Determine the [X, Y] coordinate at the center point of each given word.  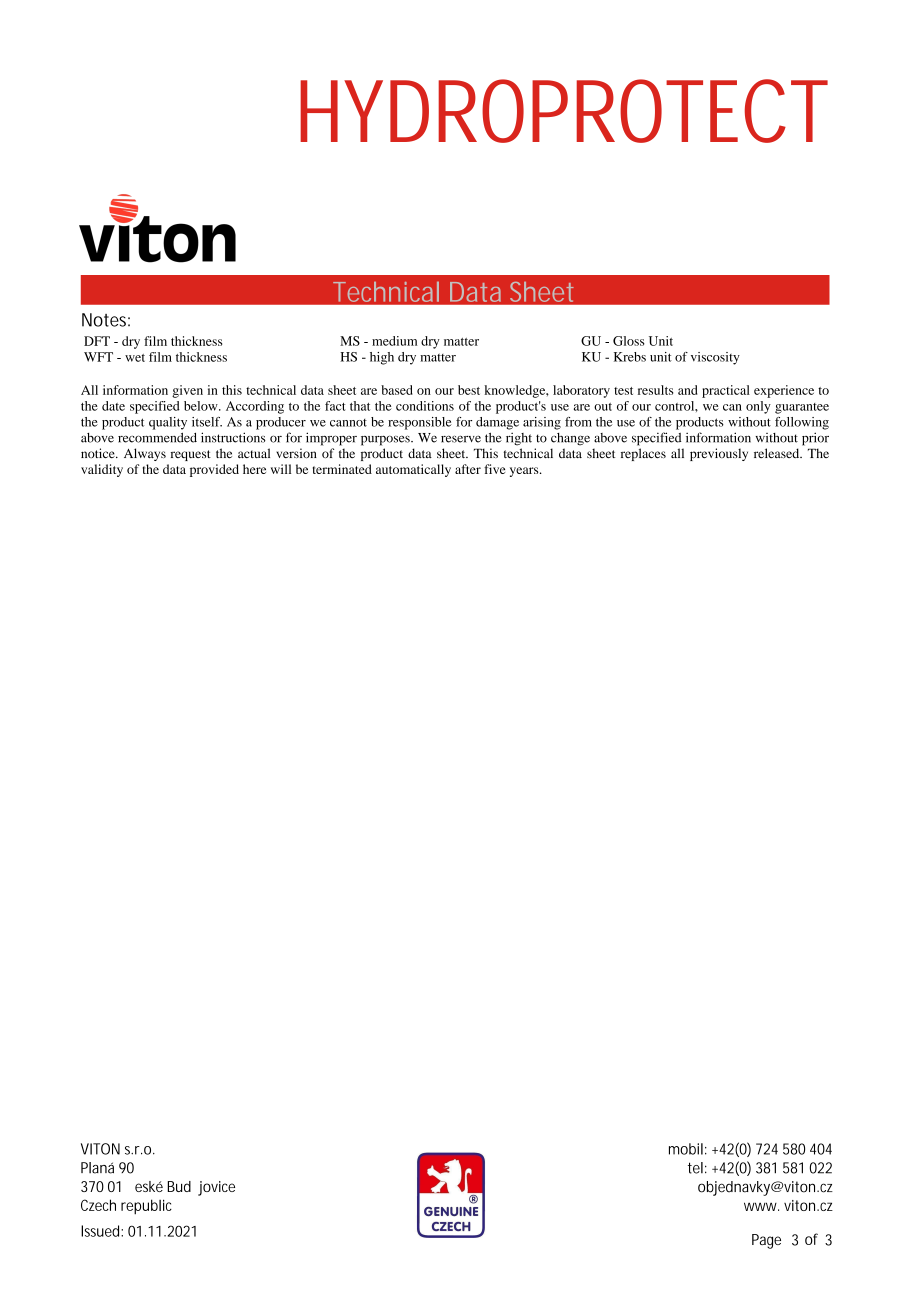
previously [719, 454]
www [761, 1206]
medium [394, 341]
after [468, 469]
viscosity [715, 358]
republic [146, 1207]
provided [214, 470]
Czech [98, 1205]
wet [135, 358]
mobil [686, 1149]
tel [695, 1168]
